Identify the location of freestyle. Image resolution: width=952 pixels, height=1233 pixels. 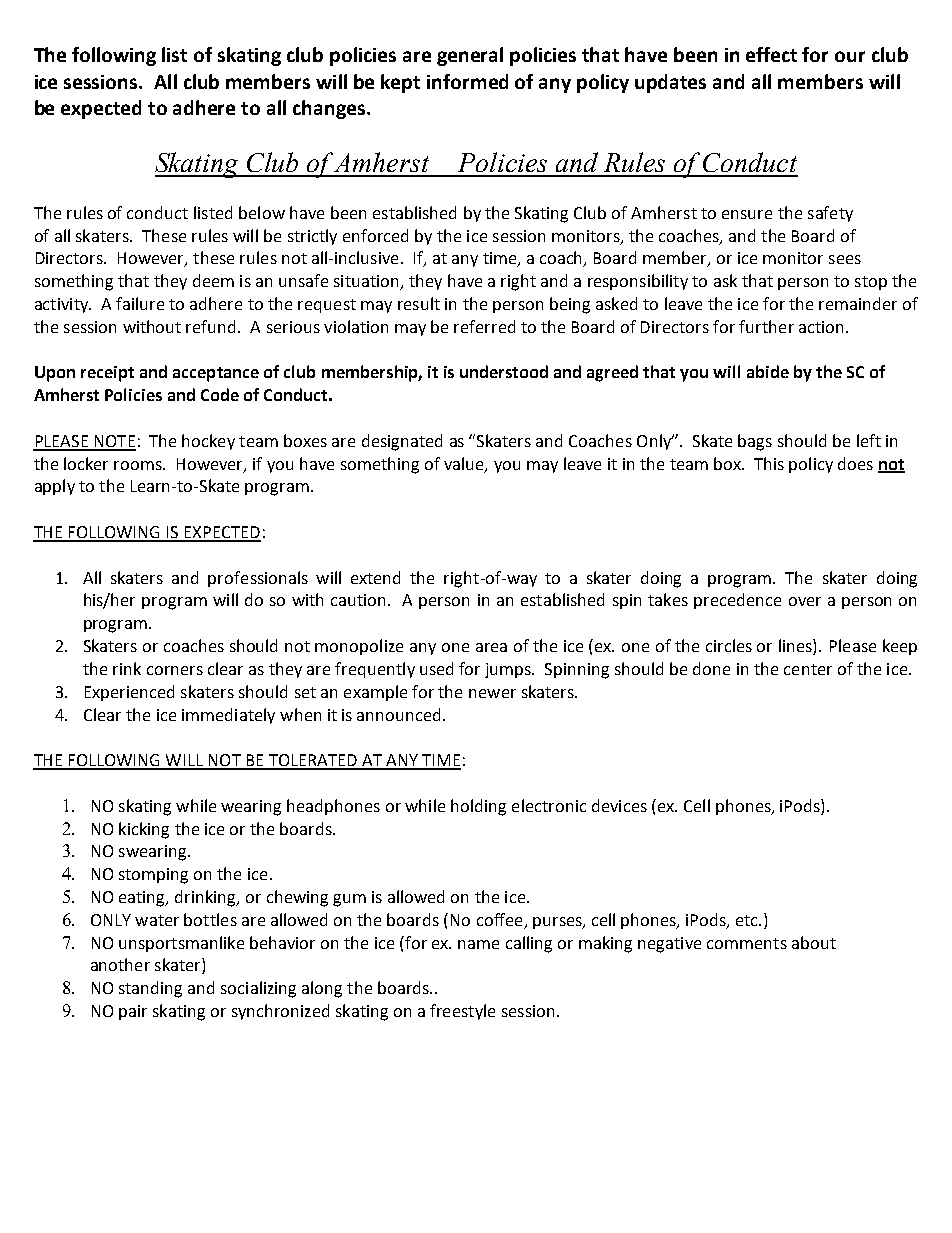
(462, 1012).
